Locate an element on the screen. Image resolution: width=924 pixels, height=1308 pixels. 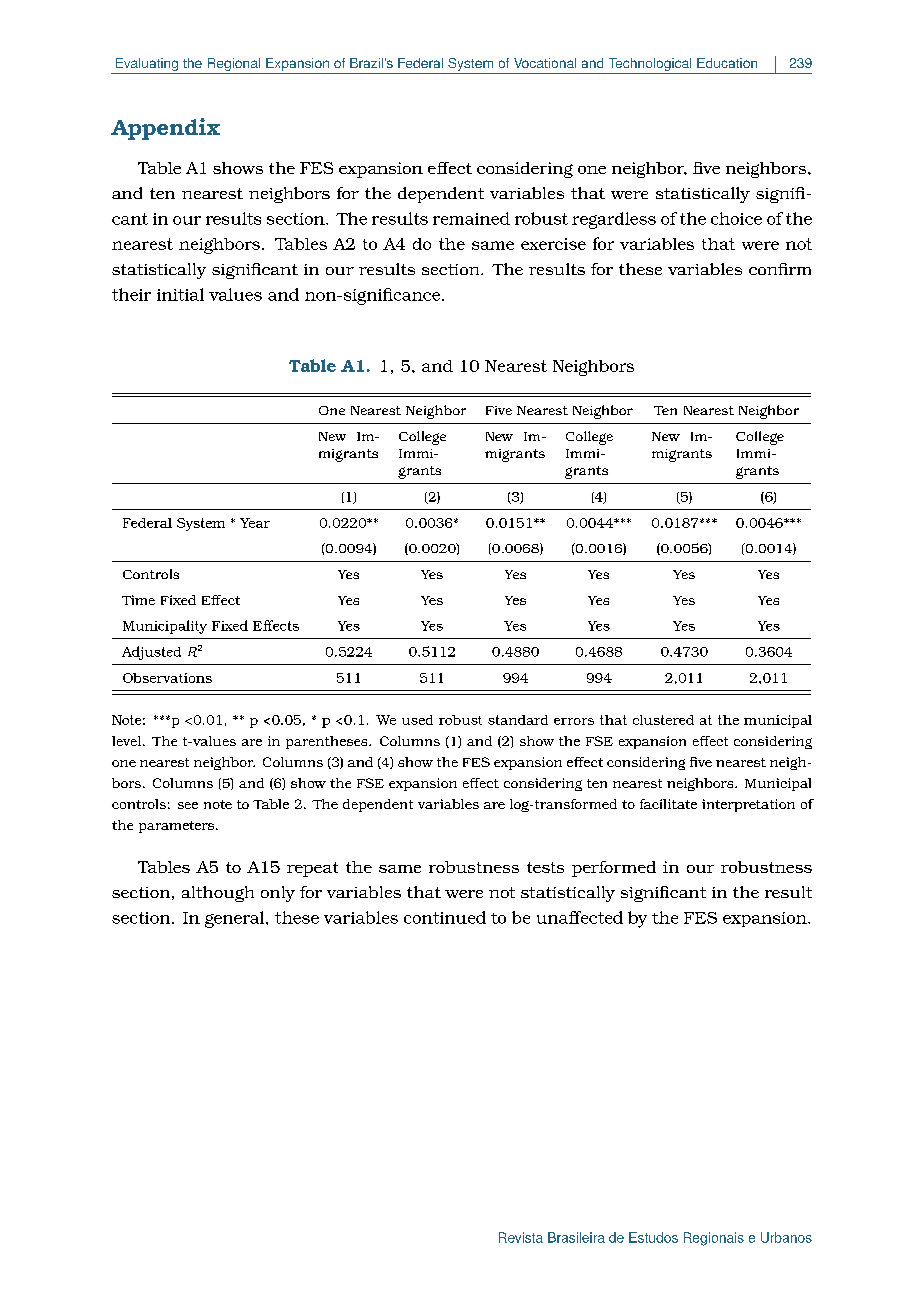
Observations is located at coordinates (167, 678).
